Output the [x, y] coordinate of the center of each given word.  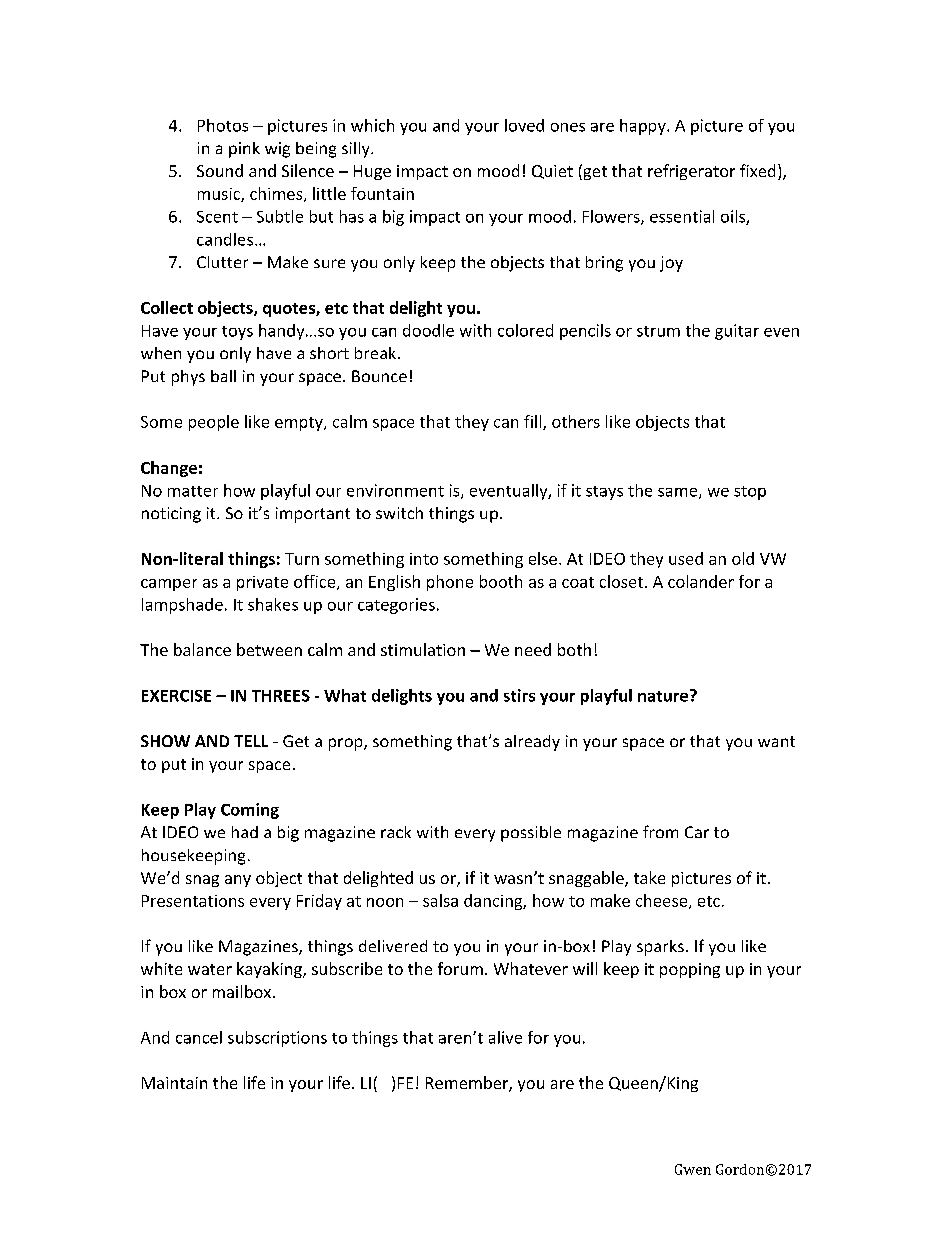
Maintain [174, 1083]
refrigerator [691, 172]
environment [395, 490]
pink [244, 150]
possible [531, 834]
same [679, 493]
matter [193, 491]
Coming [250, 811]
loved [524, 125]
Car [697, 832]
